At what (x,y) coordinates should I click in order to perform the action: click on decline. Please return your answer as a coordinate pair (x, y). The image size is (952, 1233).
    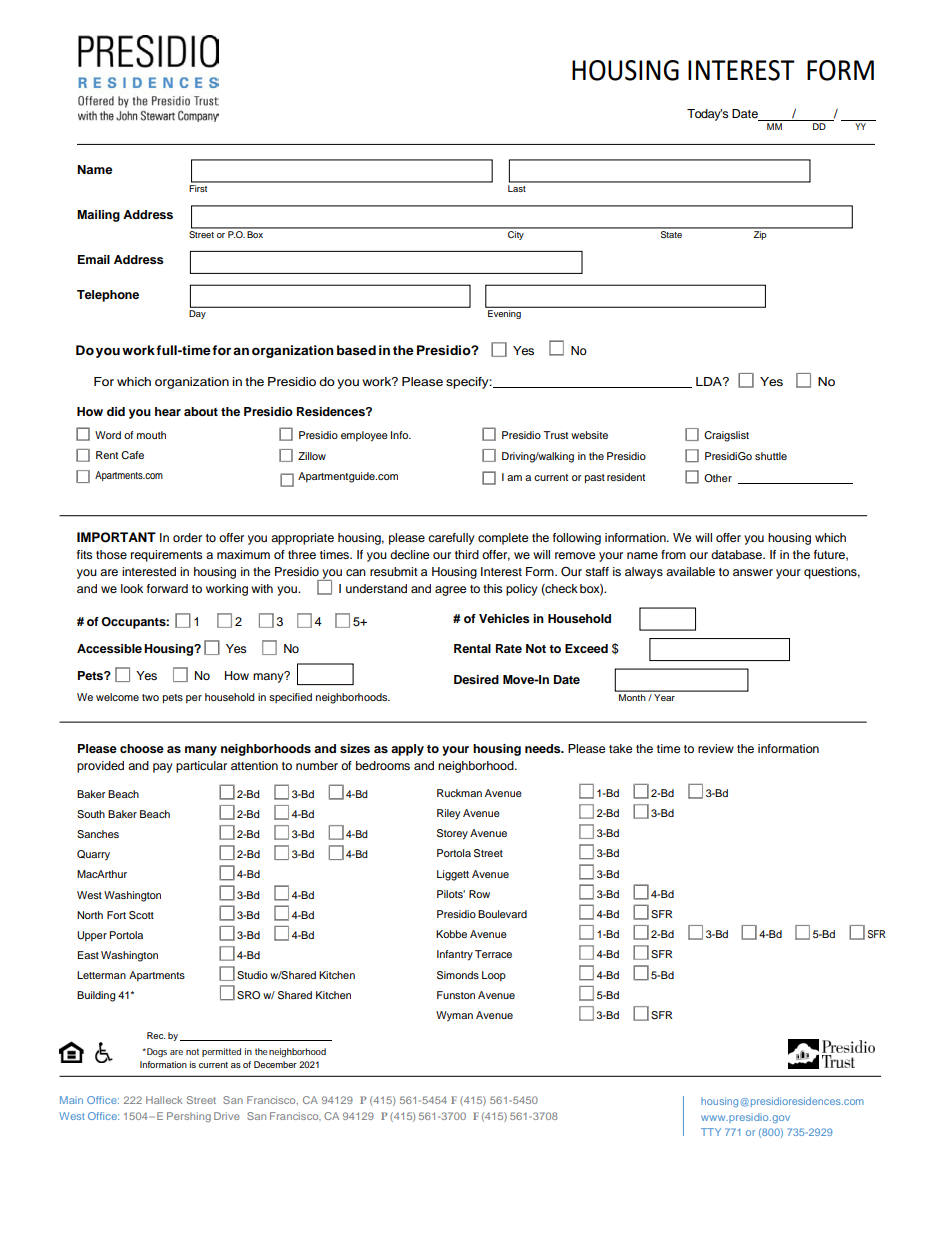
    Looking at the image, I should click on (410, 554).
